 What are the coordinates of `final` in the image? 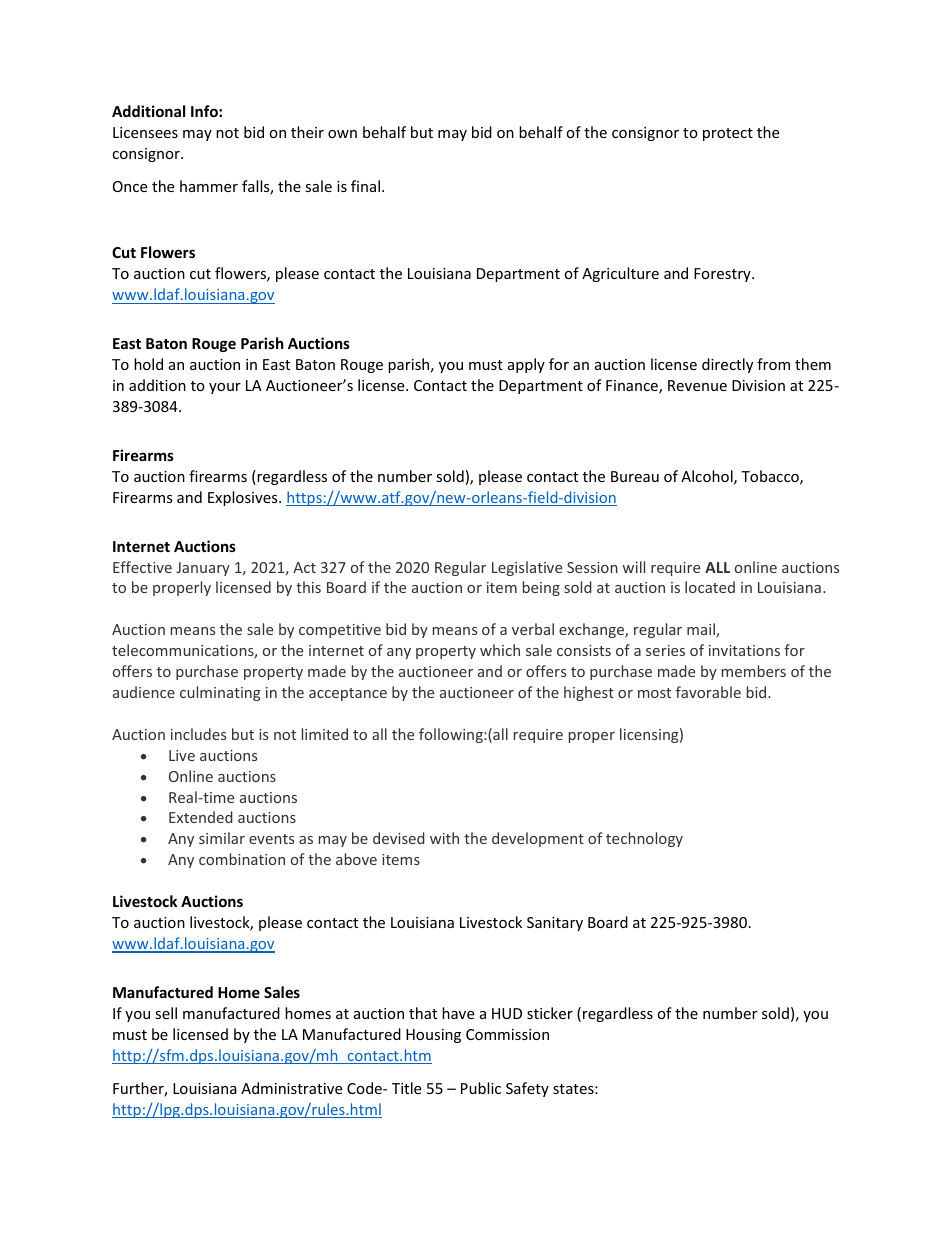 It's located at (365, 186).
